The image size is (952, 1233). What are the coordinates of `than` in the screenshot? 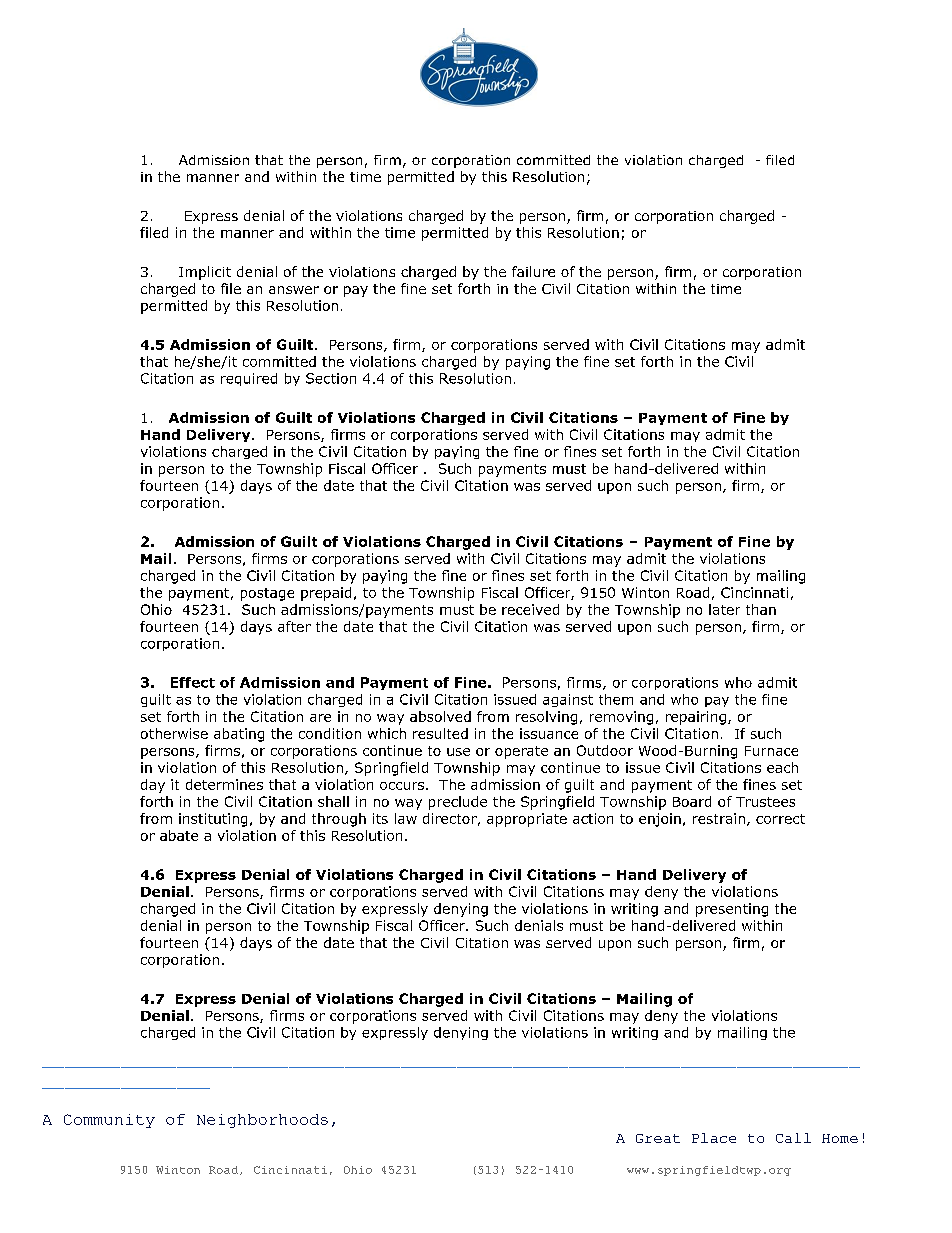 It's located at (761, 609).
